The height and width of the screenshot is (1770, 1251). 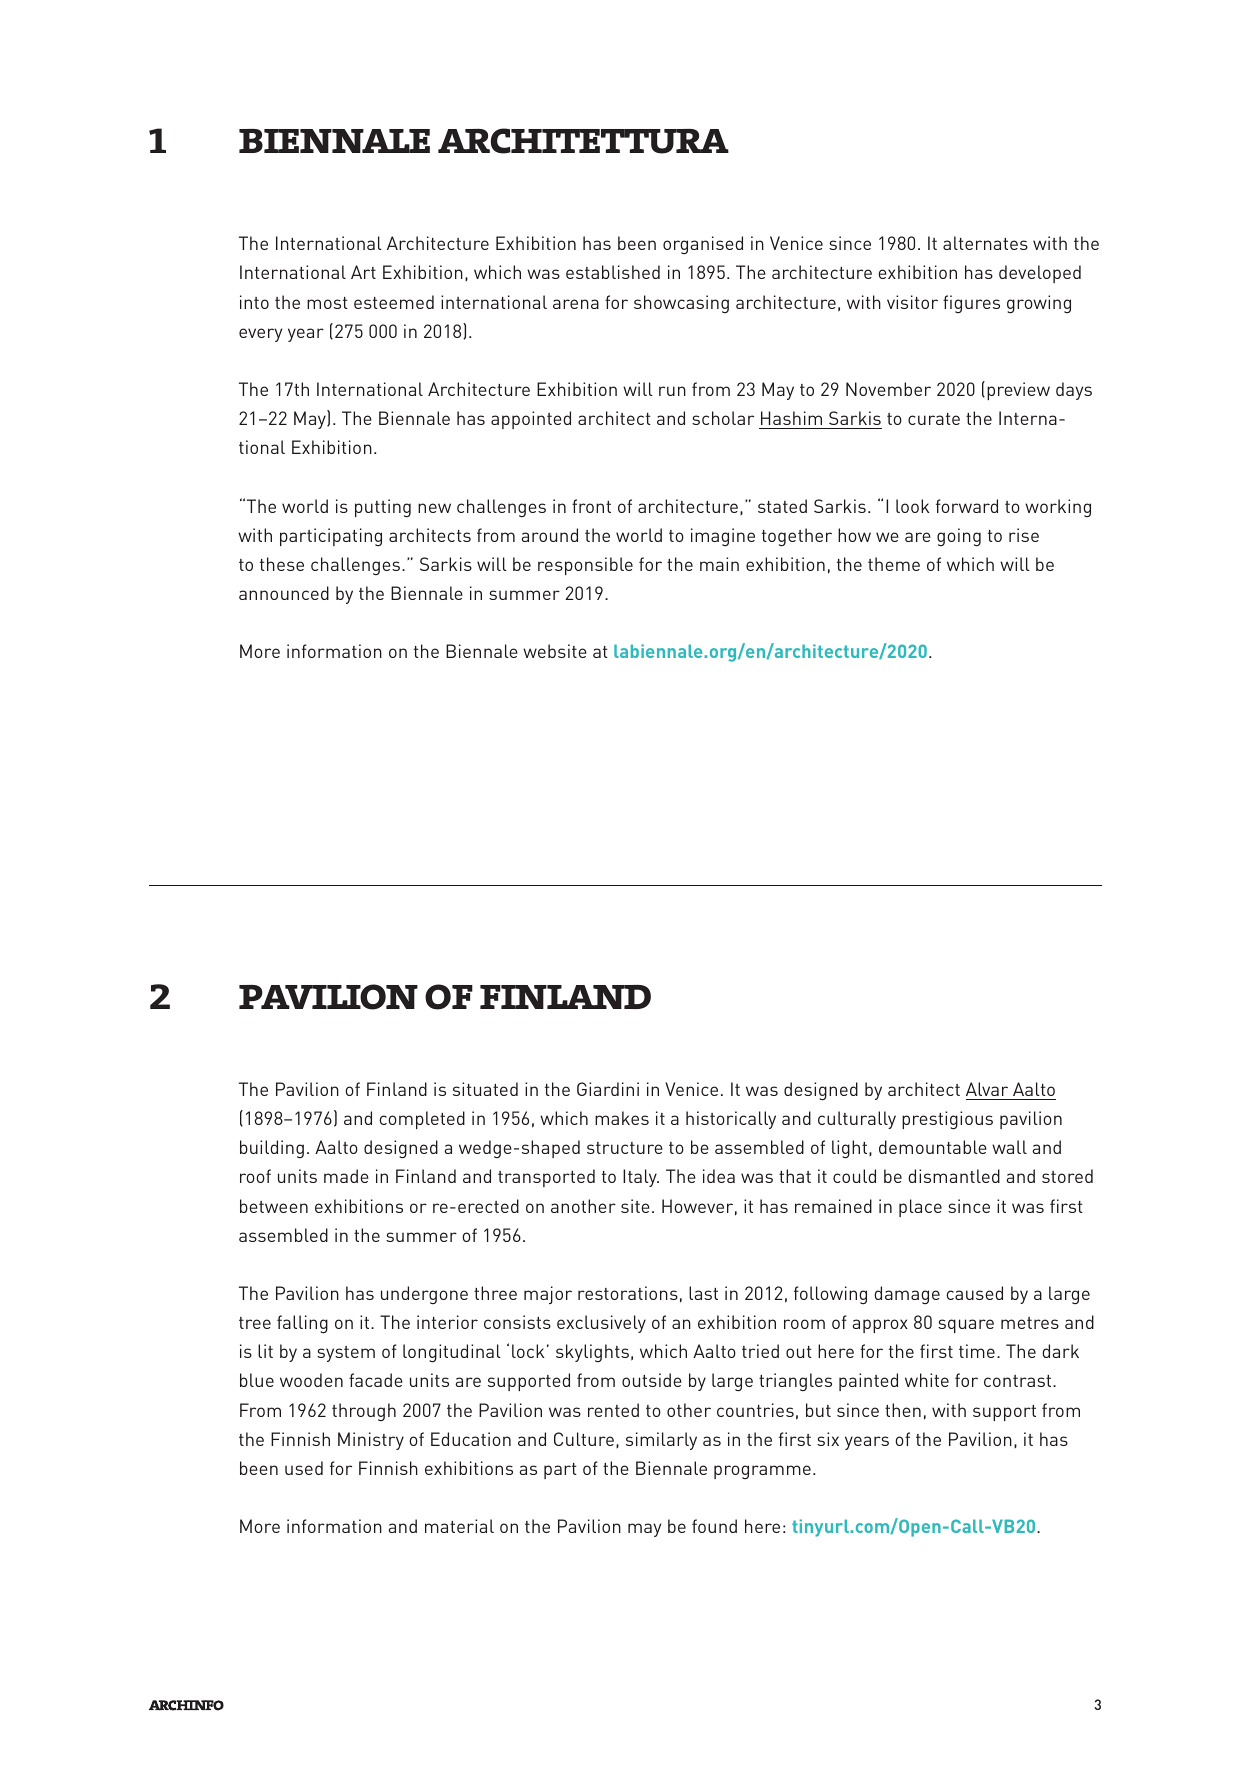 I want to click on showcasing, so click(x=681, y=304).
